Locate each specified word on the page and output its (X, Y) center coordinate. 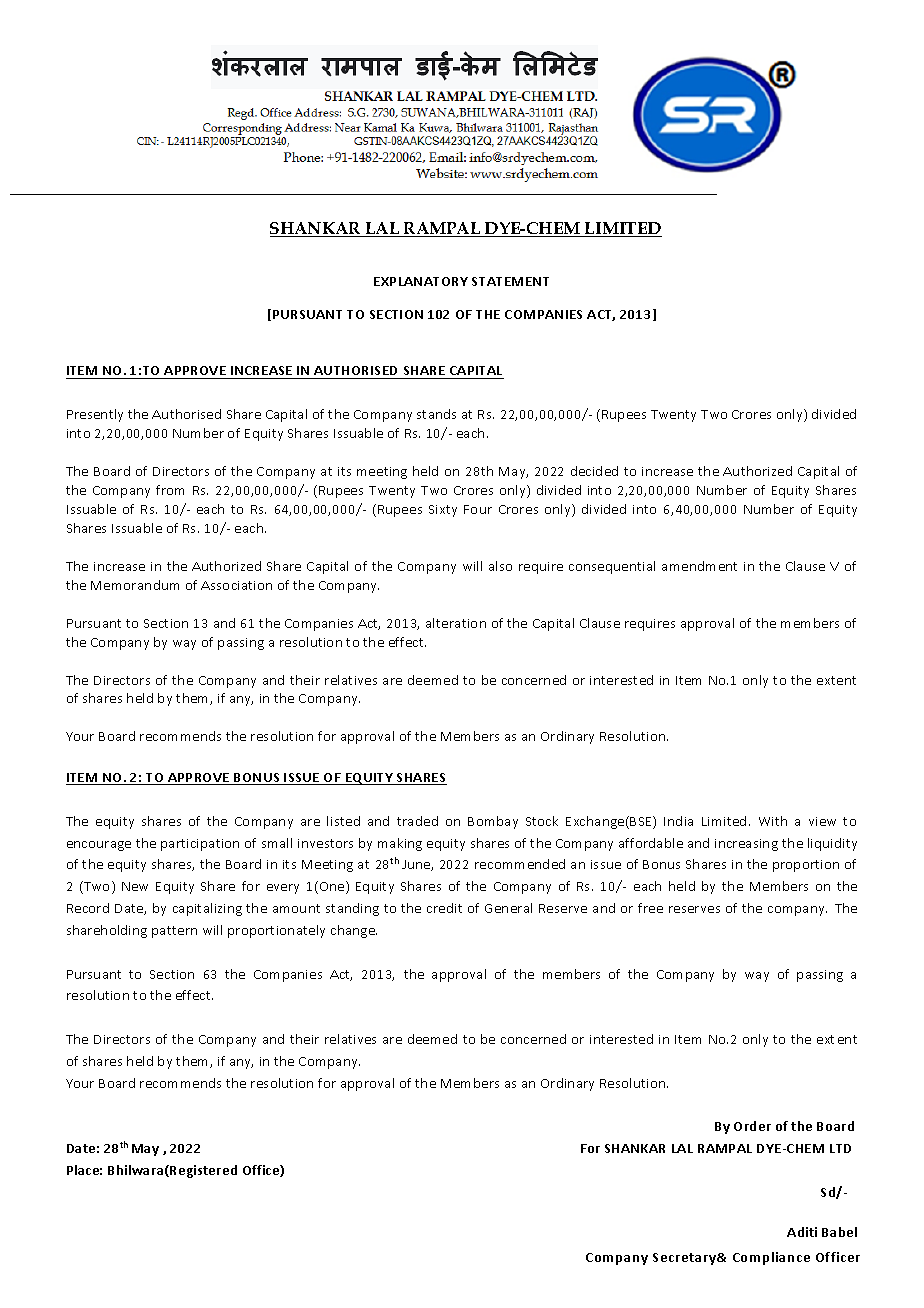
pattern (174, 932)
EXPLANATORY (421, 281)
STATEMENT (510, 281)
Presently (95, 415)
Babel (839, 1232)
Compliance (771, 1258)
